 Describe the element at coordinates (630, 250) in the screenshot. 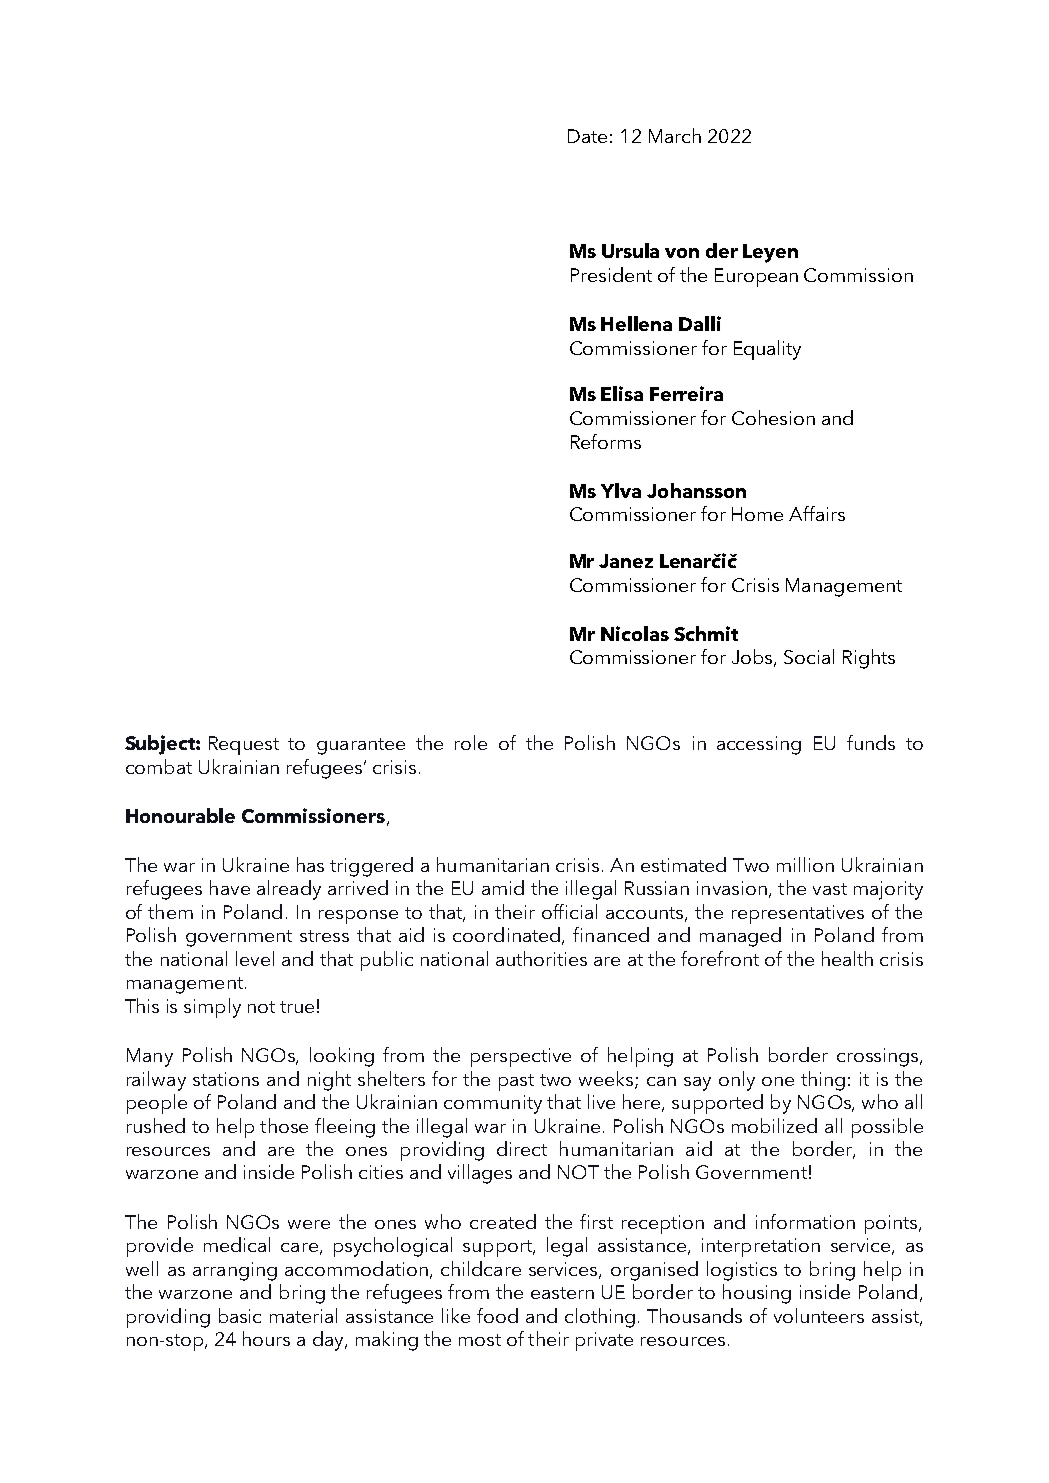

I see `Ursula` at that location.
